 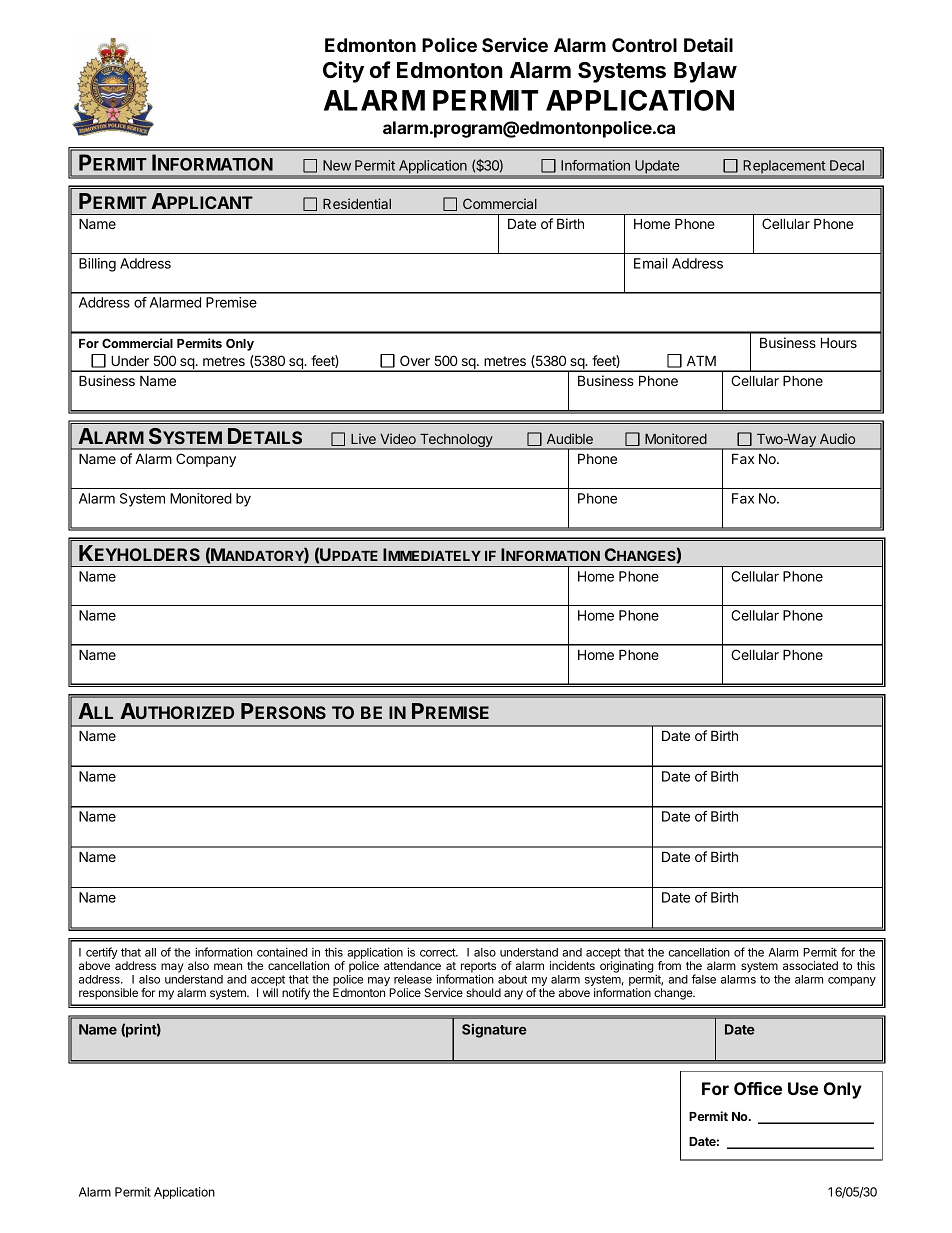 What do you see at coordinates (456, 441) in the image?
I see `Technology` at bounding box center [456, 441].
